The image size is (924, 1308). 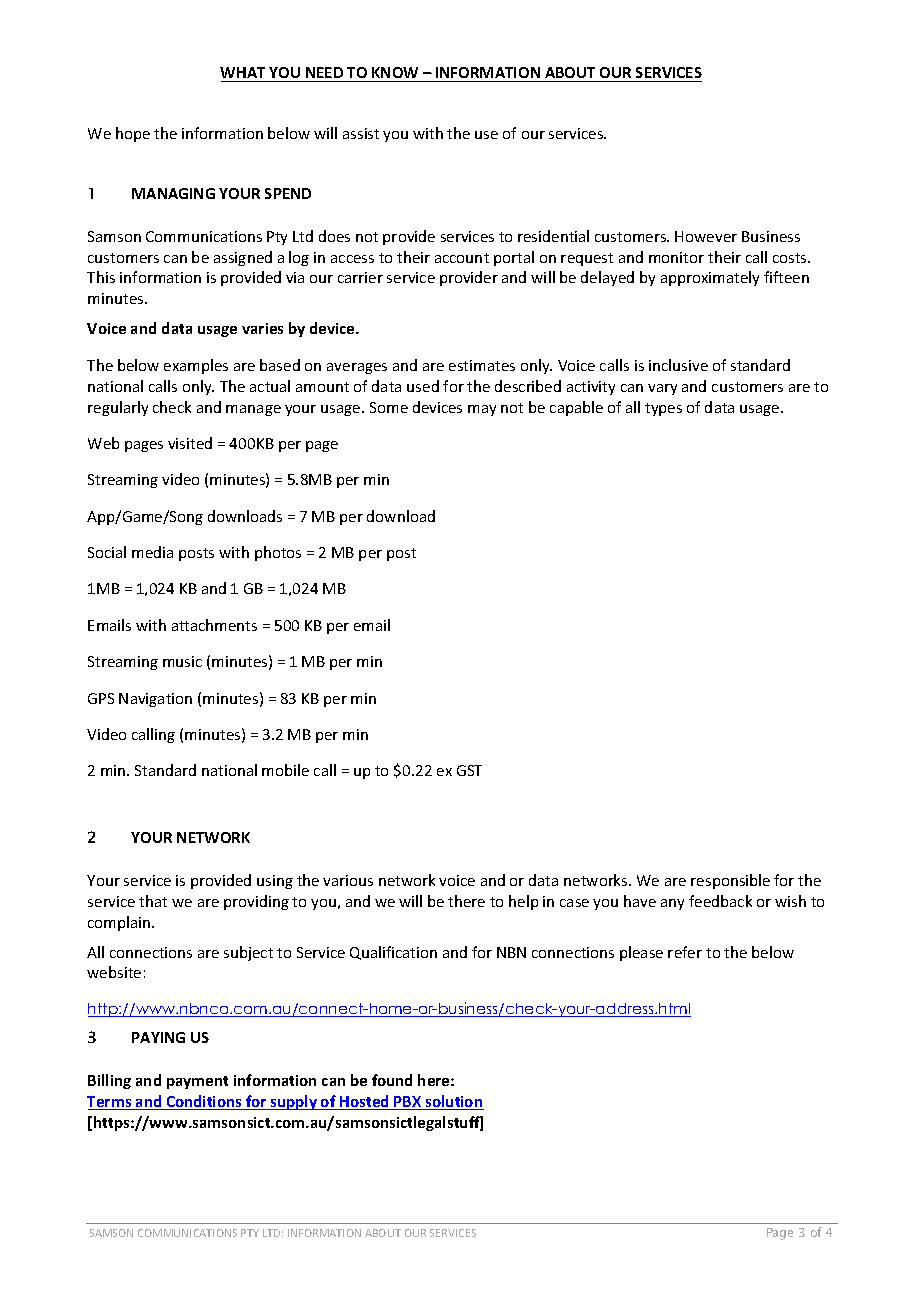 I want to click on photos, so click(x=278, y=553).
